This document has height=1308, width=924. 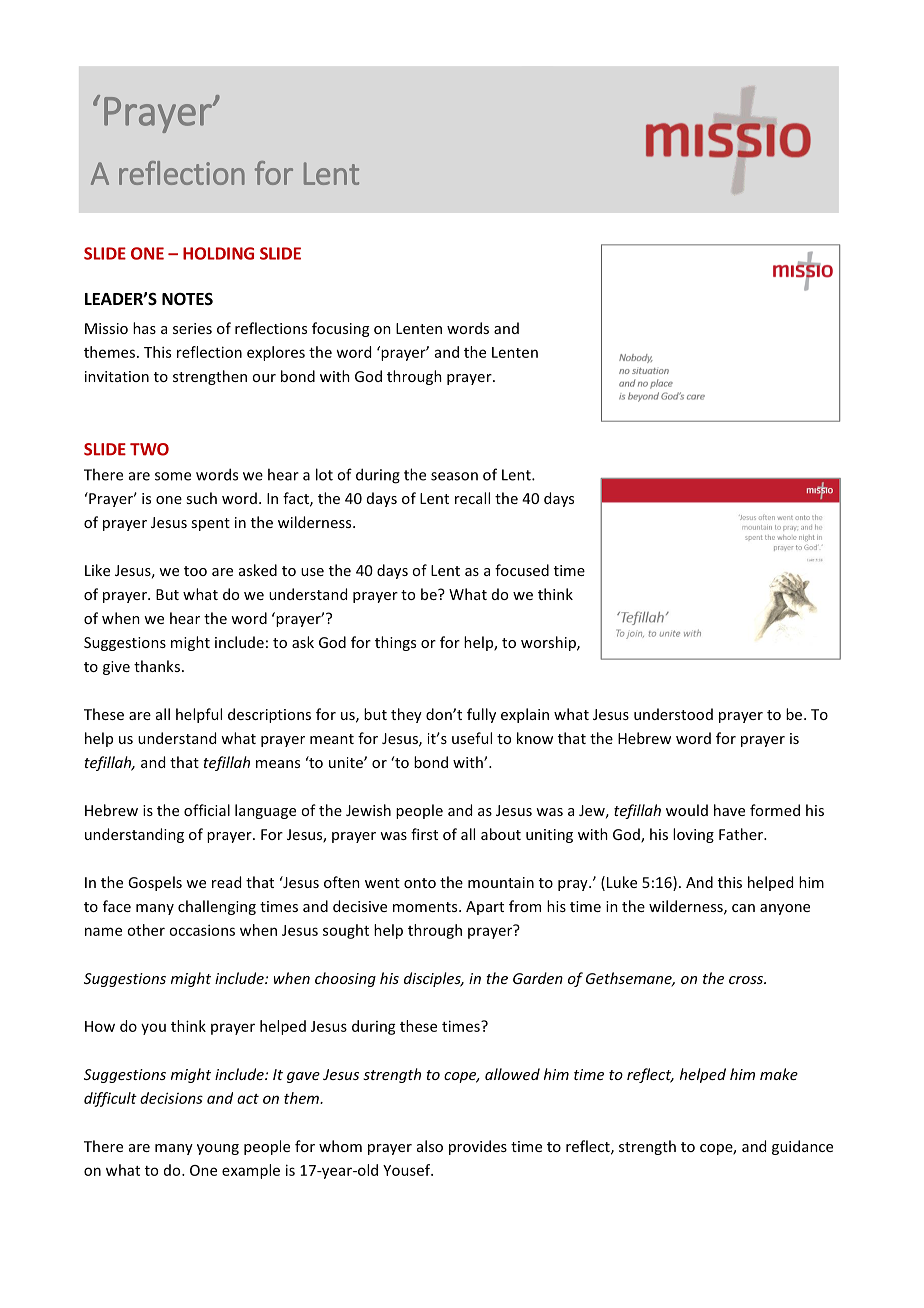 I want to click on also, so click(x=430, y=1146).
